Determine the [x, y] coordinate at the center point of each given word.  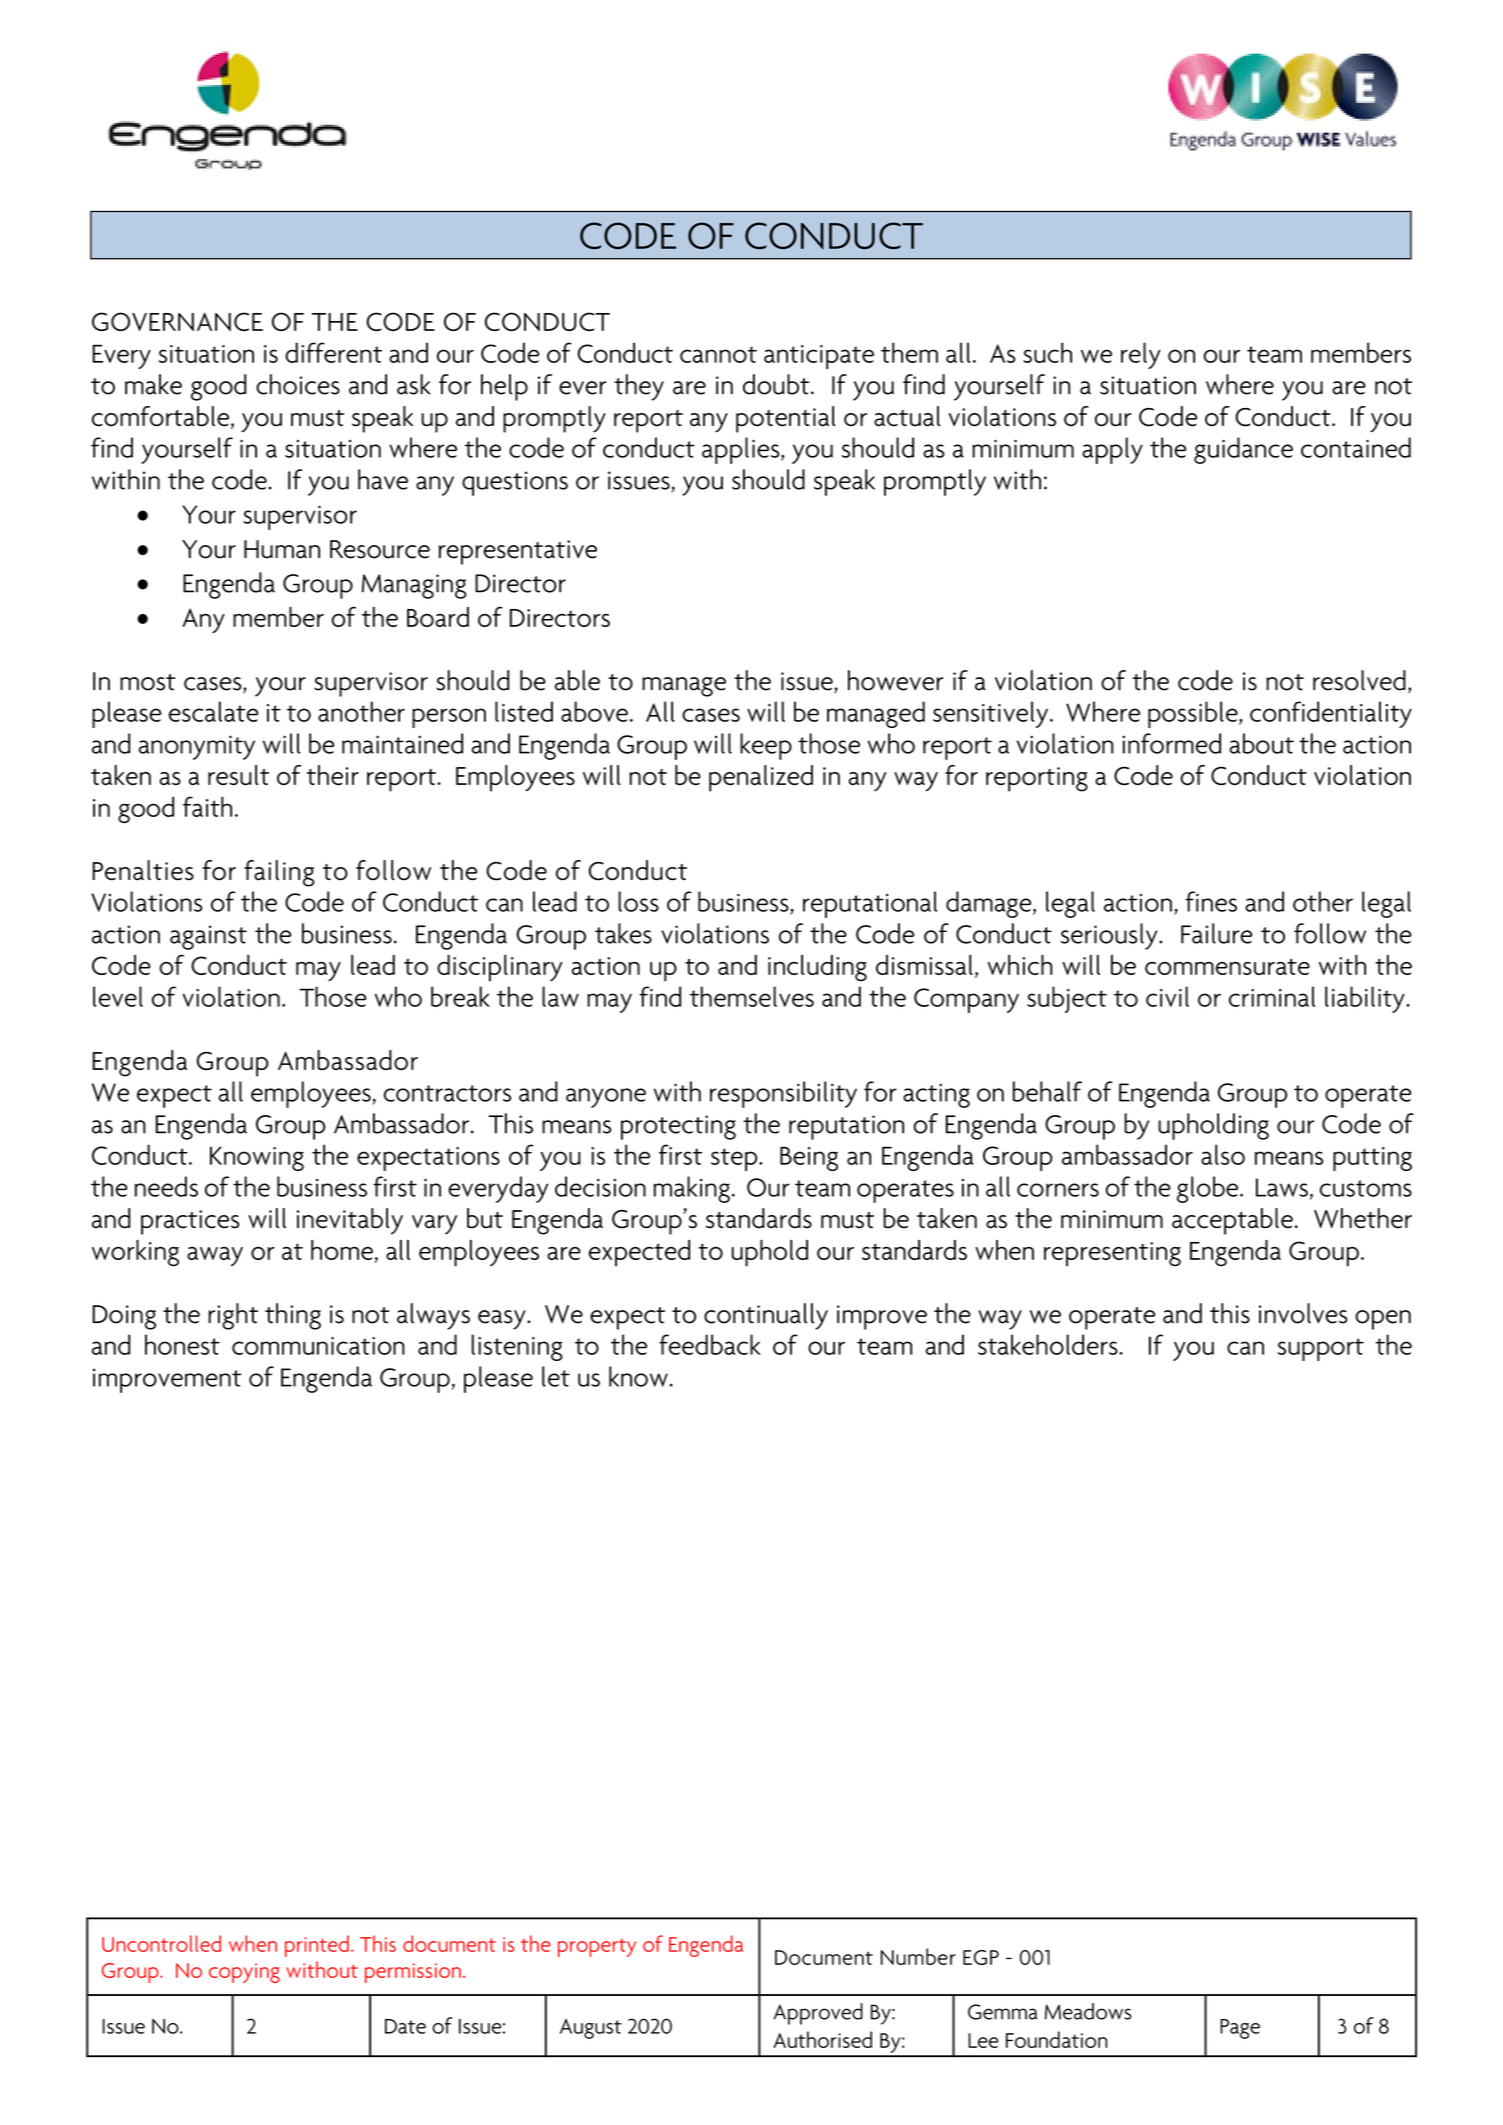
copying [244, 1973]
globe [1207, 1189]
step [735, 1159]
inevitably [350, 1221]
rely [1141, 355]
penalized [761, 778]
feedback [710, 1344]
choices [298, 384]
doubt [777, 384]
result [238, 775]
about [1262, 743]
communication [318, 1346]
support [1320, 1349]
